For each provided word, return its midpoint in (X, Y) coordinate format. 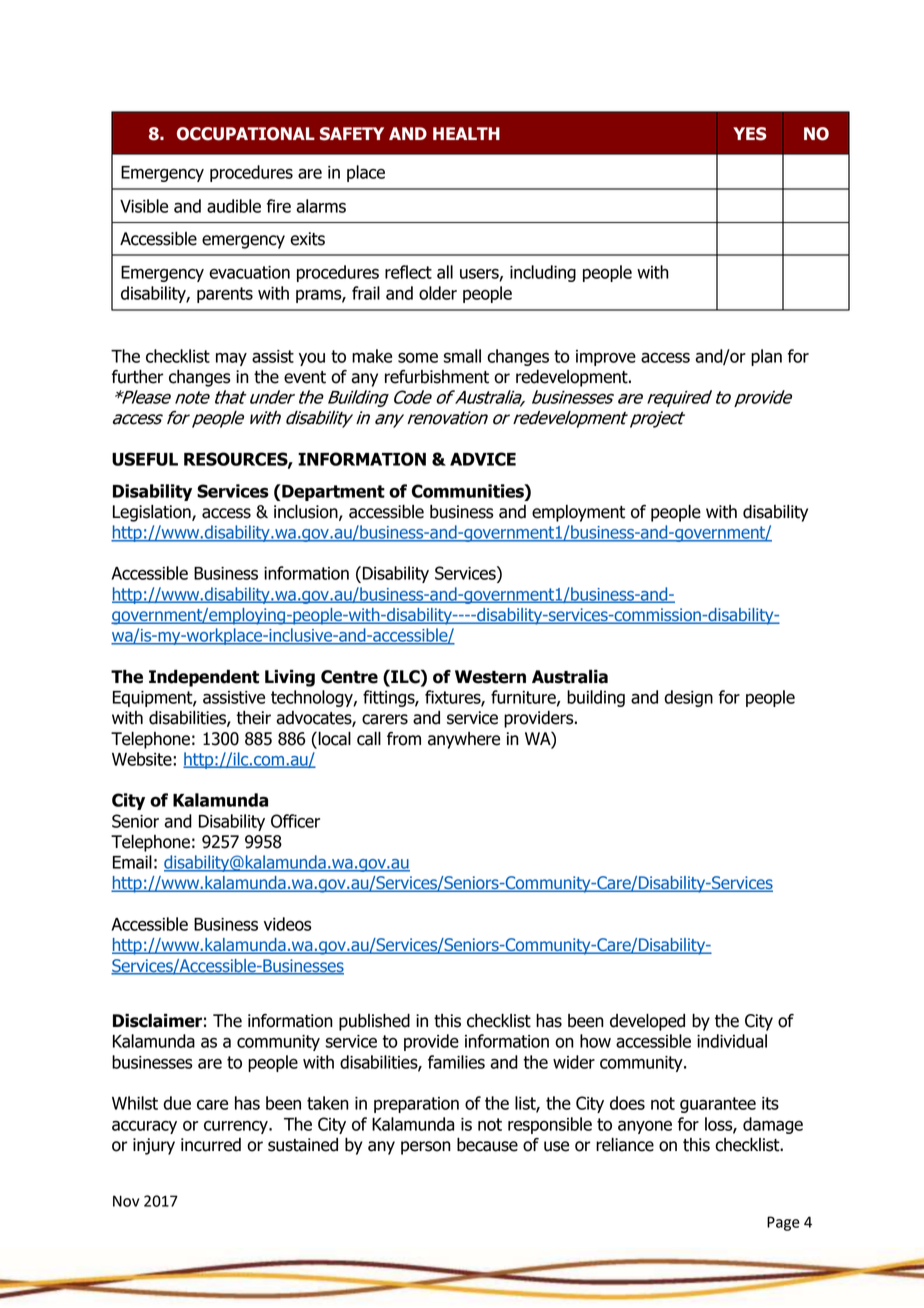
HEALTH (466, 133)
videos (287, 924)
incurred (211, 1145)
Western (490, 677)
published (374, 1022)
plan (766, 357)
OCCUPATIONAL (246, 134)
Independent (204, 678)
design (688, 698)
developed (647, 1022)
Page (783, 1223)
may (231, 359)
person (426, 1148)
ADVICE (483, 459)
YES (750, 134)
